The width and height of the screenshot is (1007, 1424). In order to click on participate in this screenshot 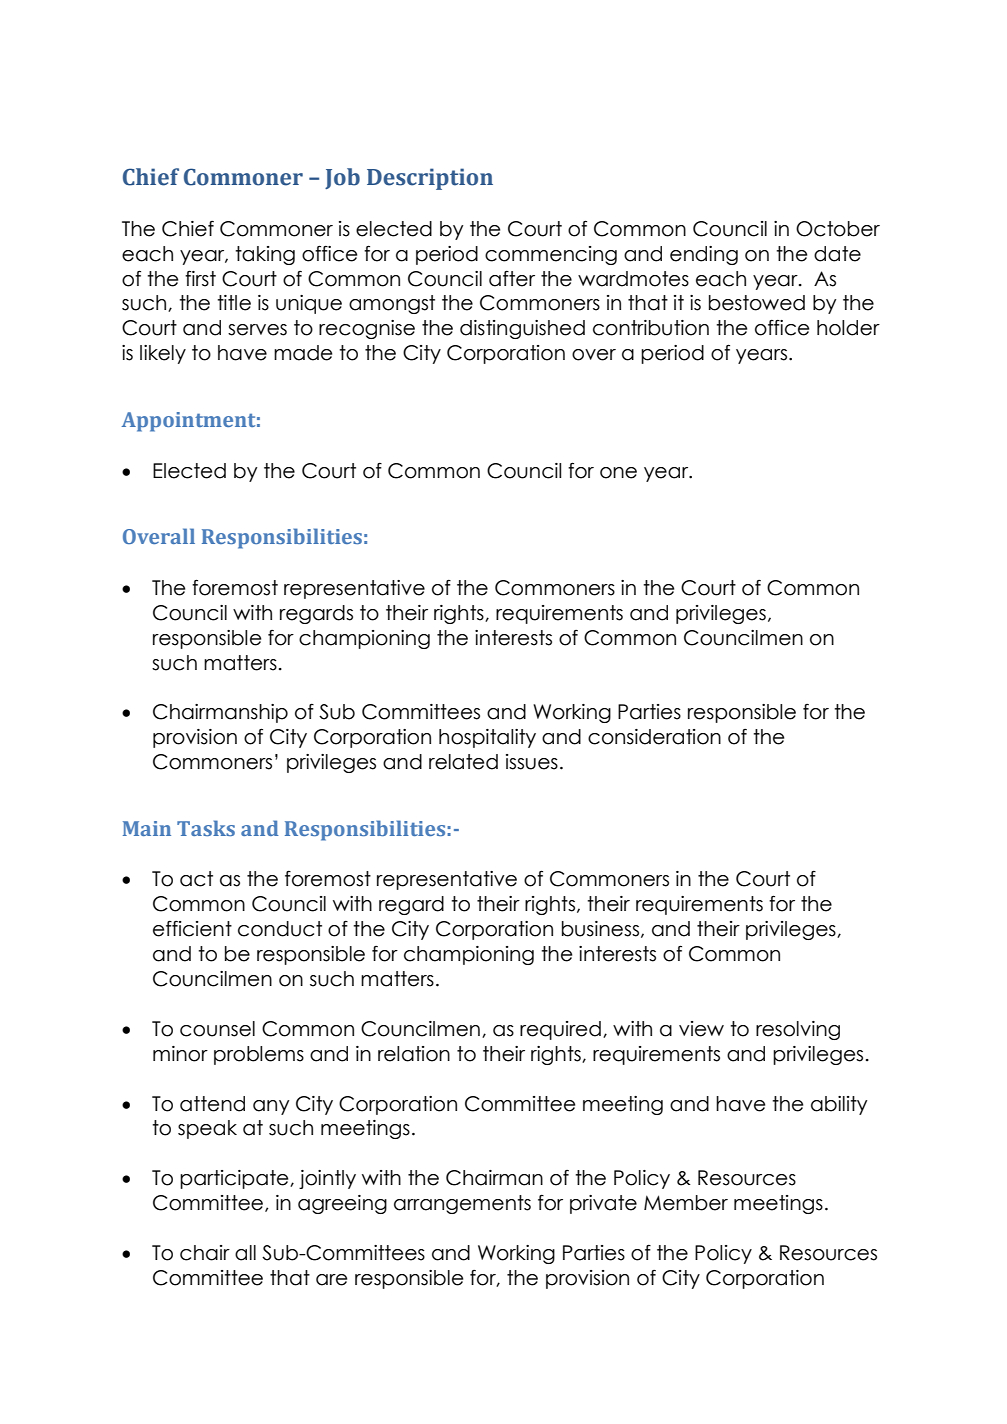, I will do `click(235, 1179)`.
